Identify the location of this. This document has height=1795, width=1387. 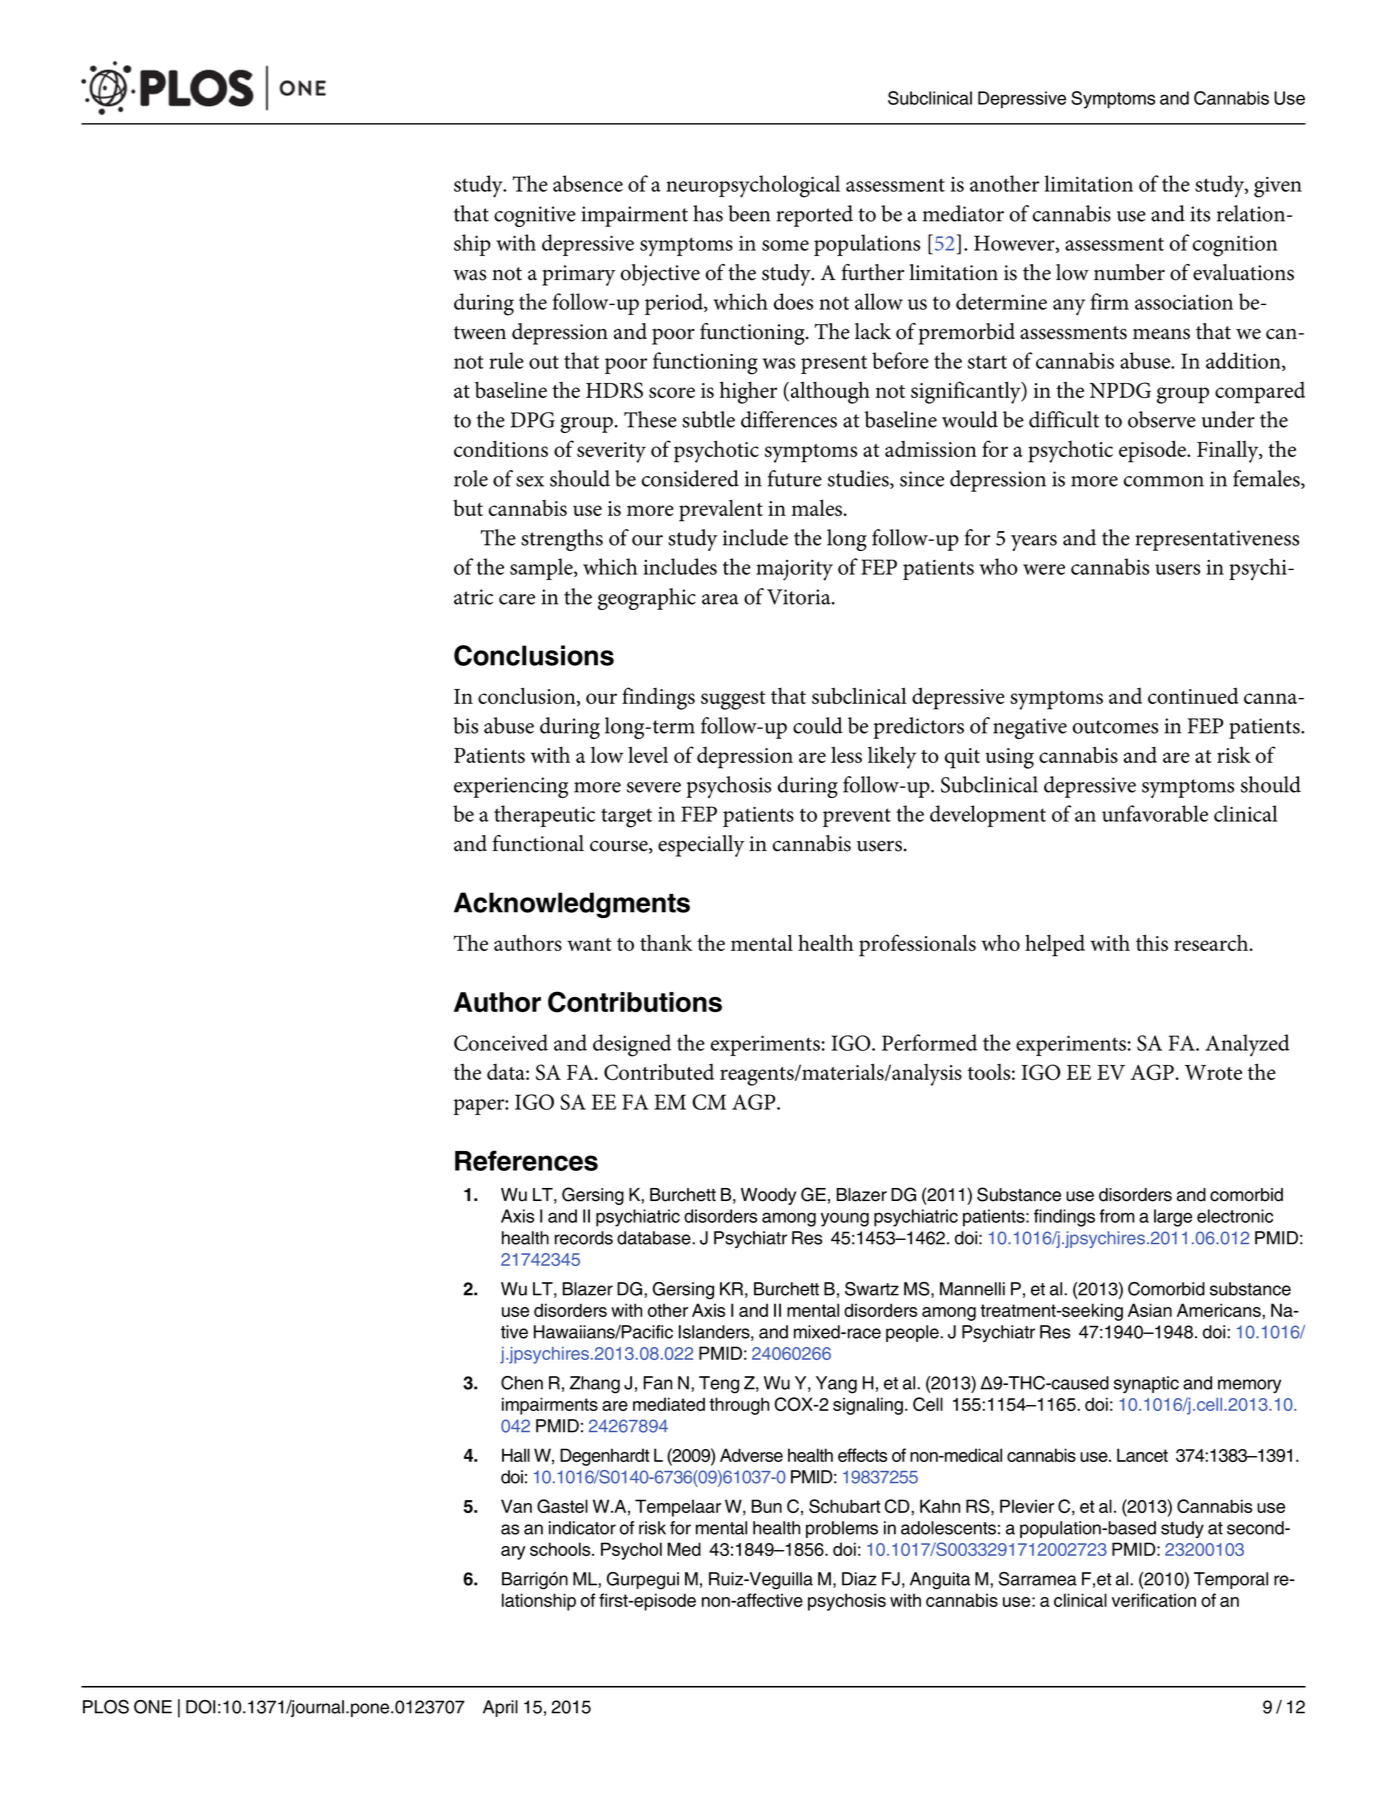
(1152, 942).
